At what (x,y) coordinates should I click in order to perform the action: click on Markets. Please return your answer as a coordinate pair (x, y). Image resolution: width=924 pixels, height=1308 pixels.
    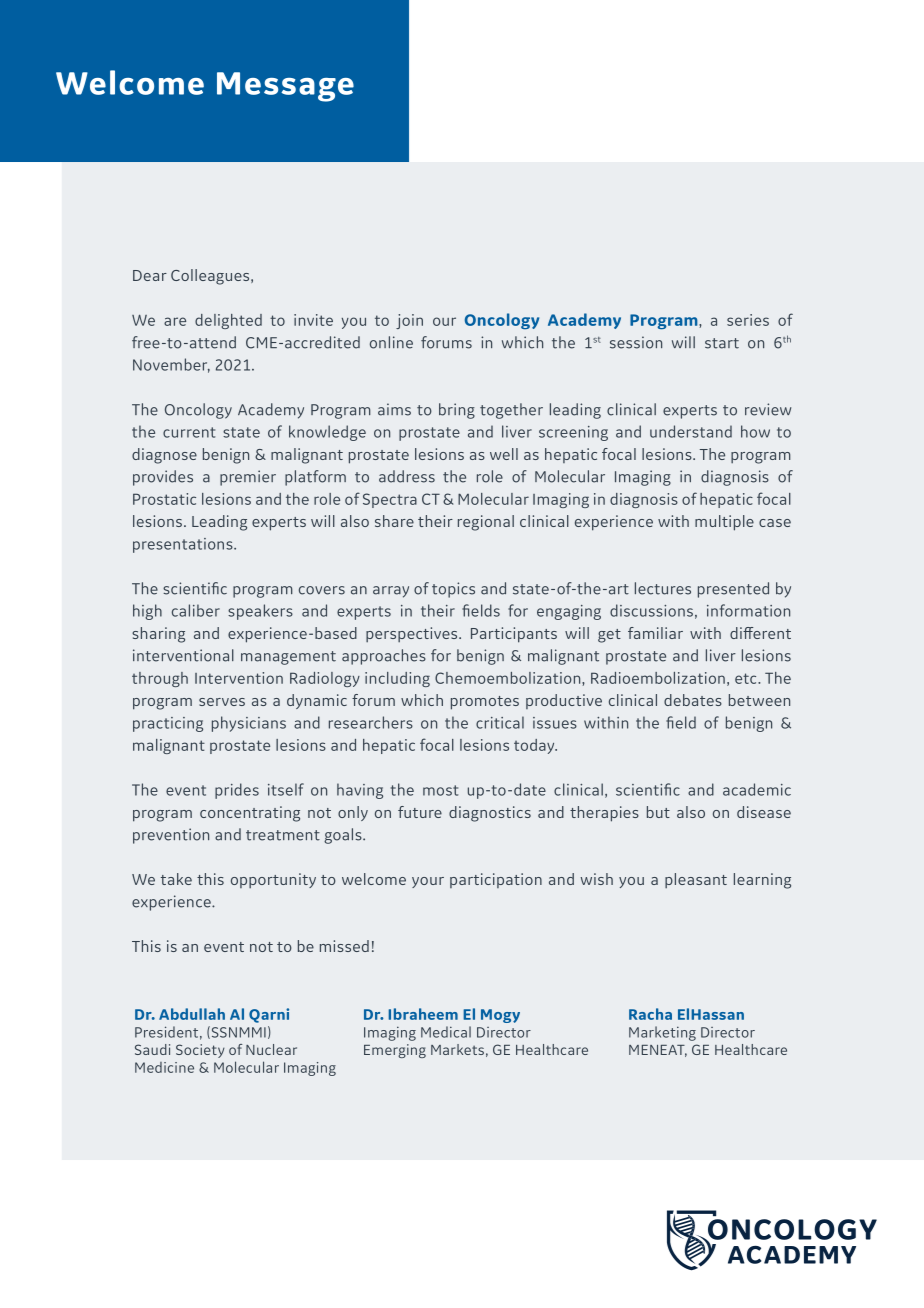
    Looking at the image, I should click on (457, 1049).
